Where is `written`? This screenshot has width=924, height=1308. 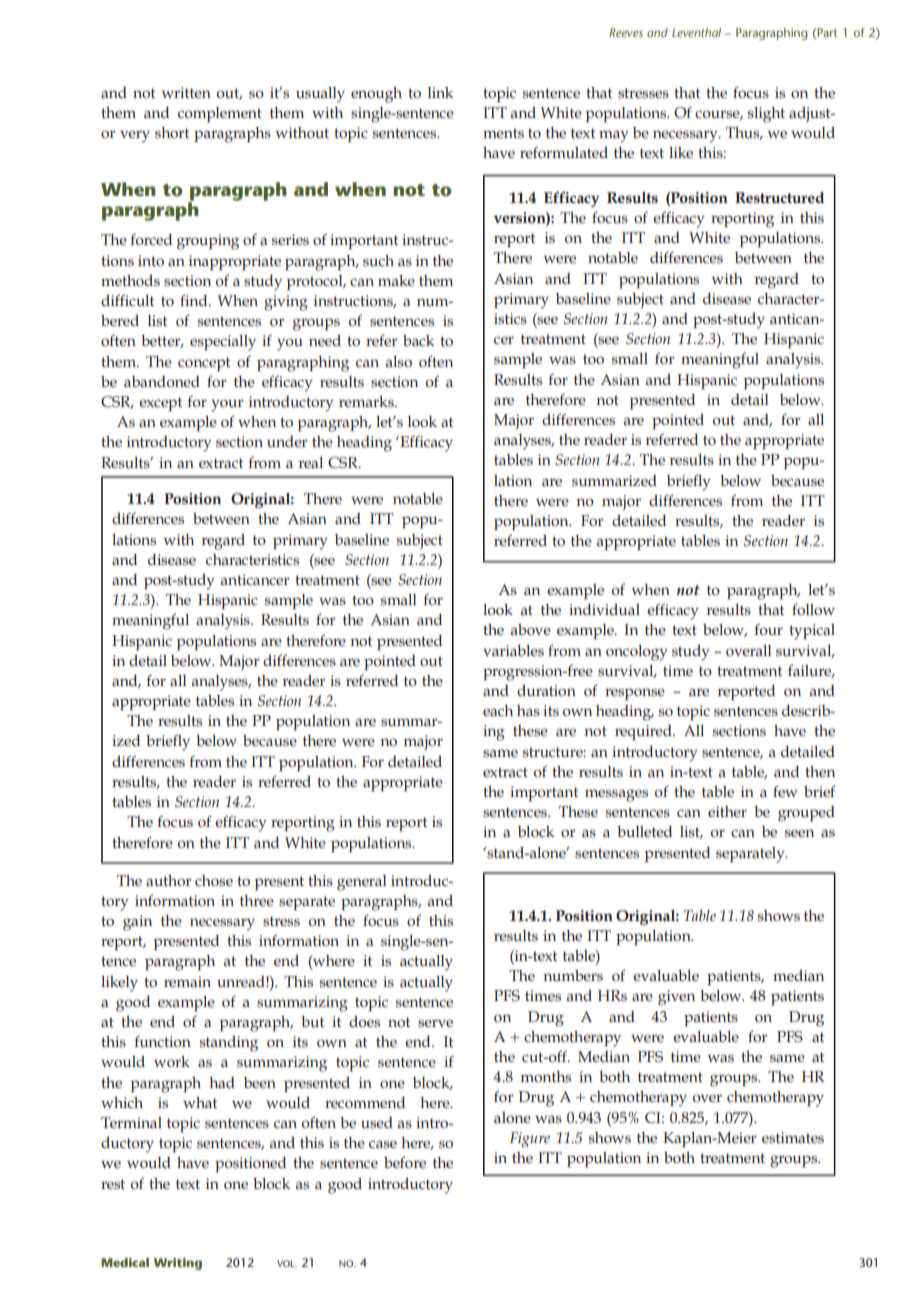 written is located at coordinates (186, 92).
